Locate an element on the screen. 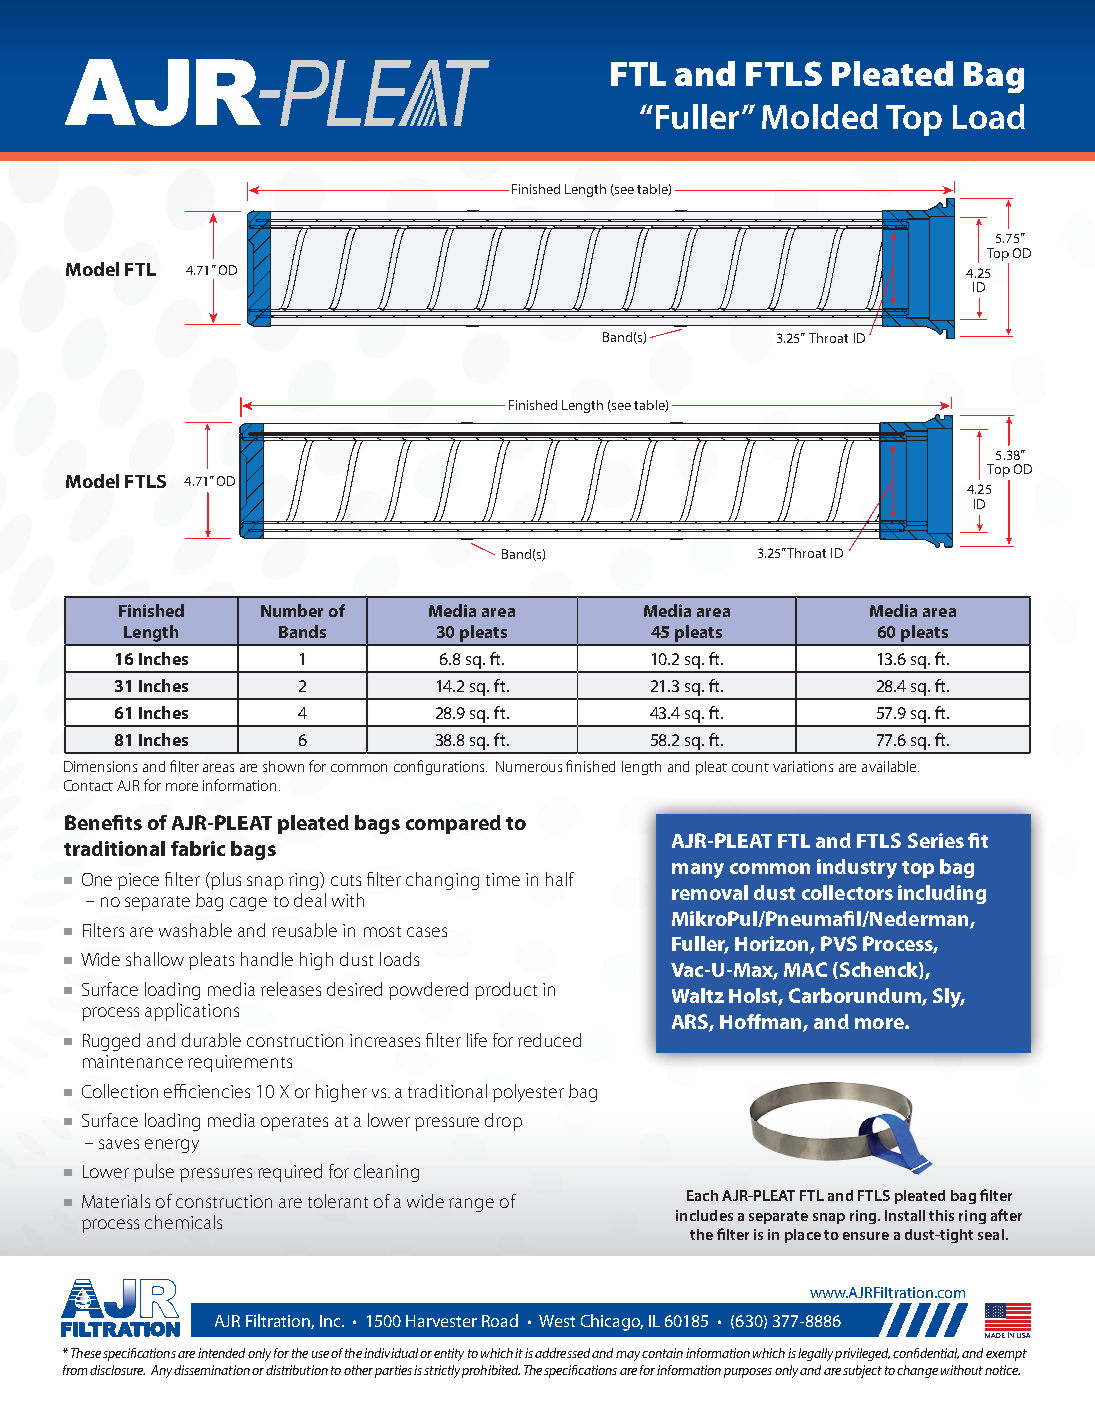 The height and width of the screenshot is (1417, 1095). Molded is located at coordinates (820, 116).
